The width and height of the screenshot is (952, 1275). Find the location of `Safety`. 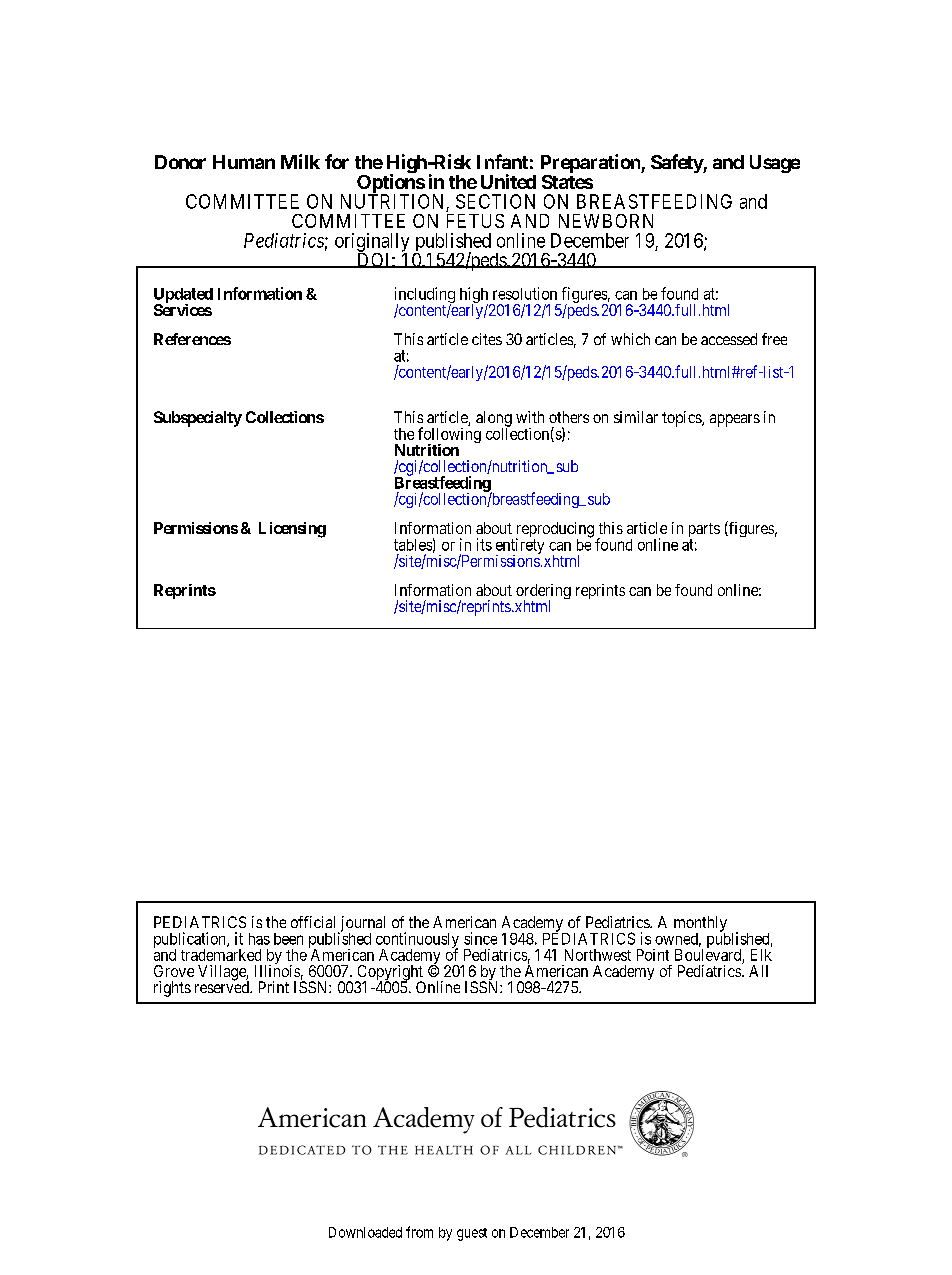

Safety is located at coordinates (677, 163).
